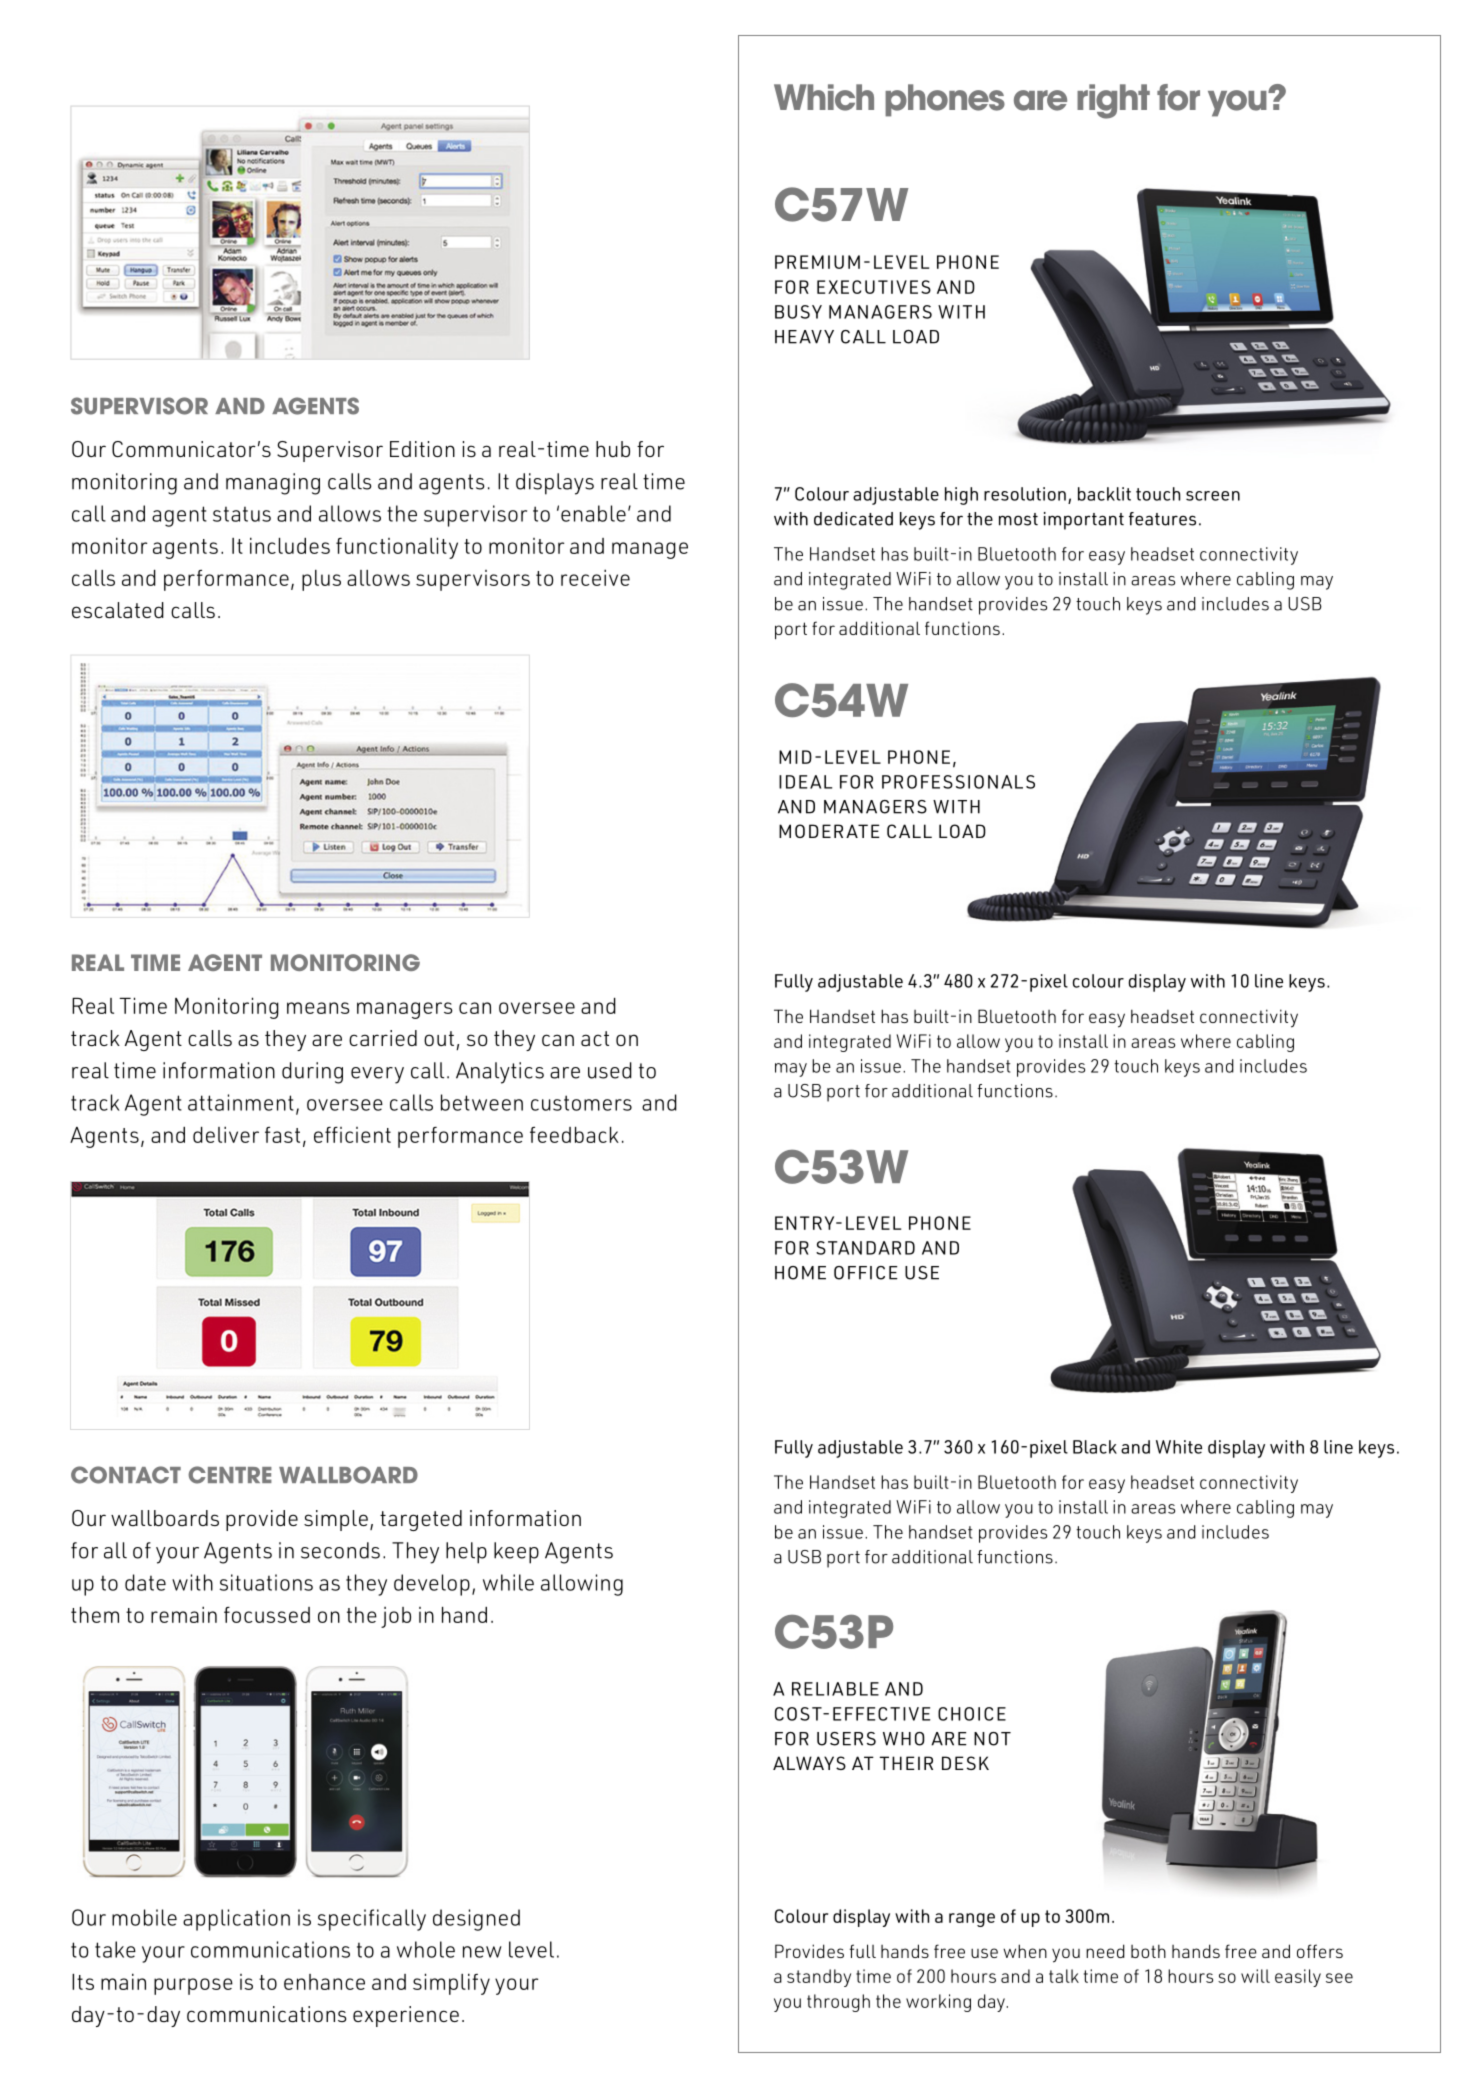  I want to click on attainment, so click(241, 1102).
